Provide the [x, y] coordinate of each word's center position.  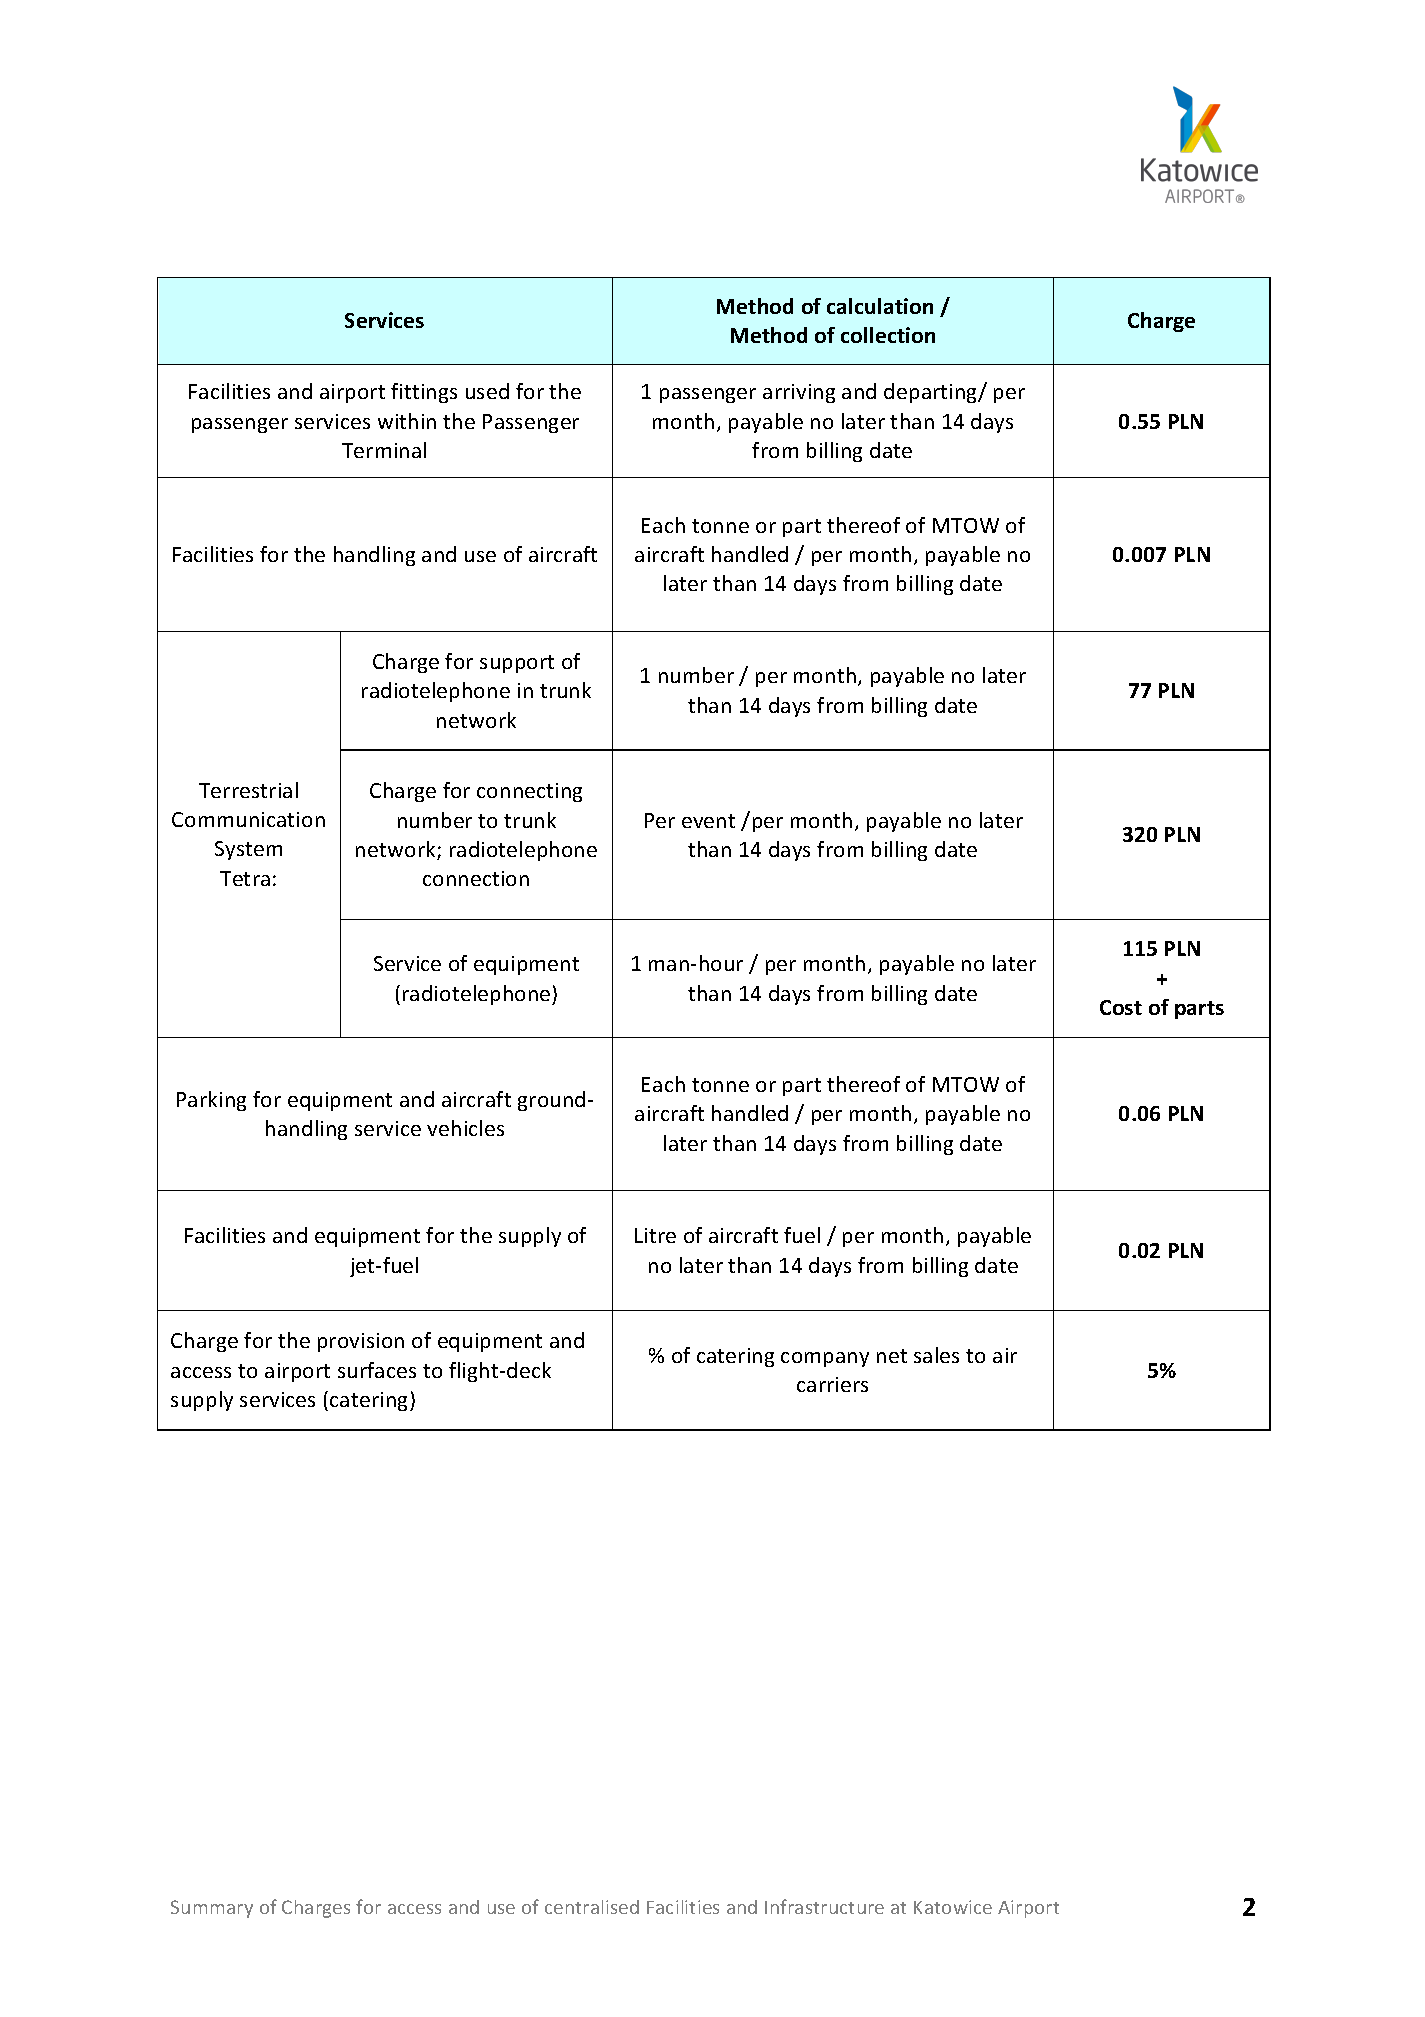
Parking [211, 1101]
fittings [424, 393]
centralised [592, 1907]
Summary [212, 1909]
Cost [1121, 1007]
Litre [655, 1235]
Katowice [953, 1907]
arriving [799, 393]
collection [888, 335]
